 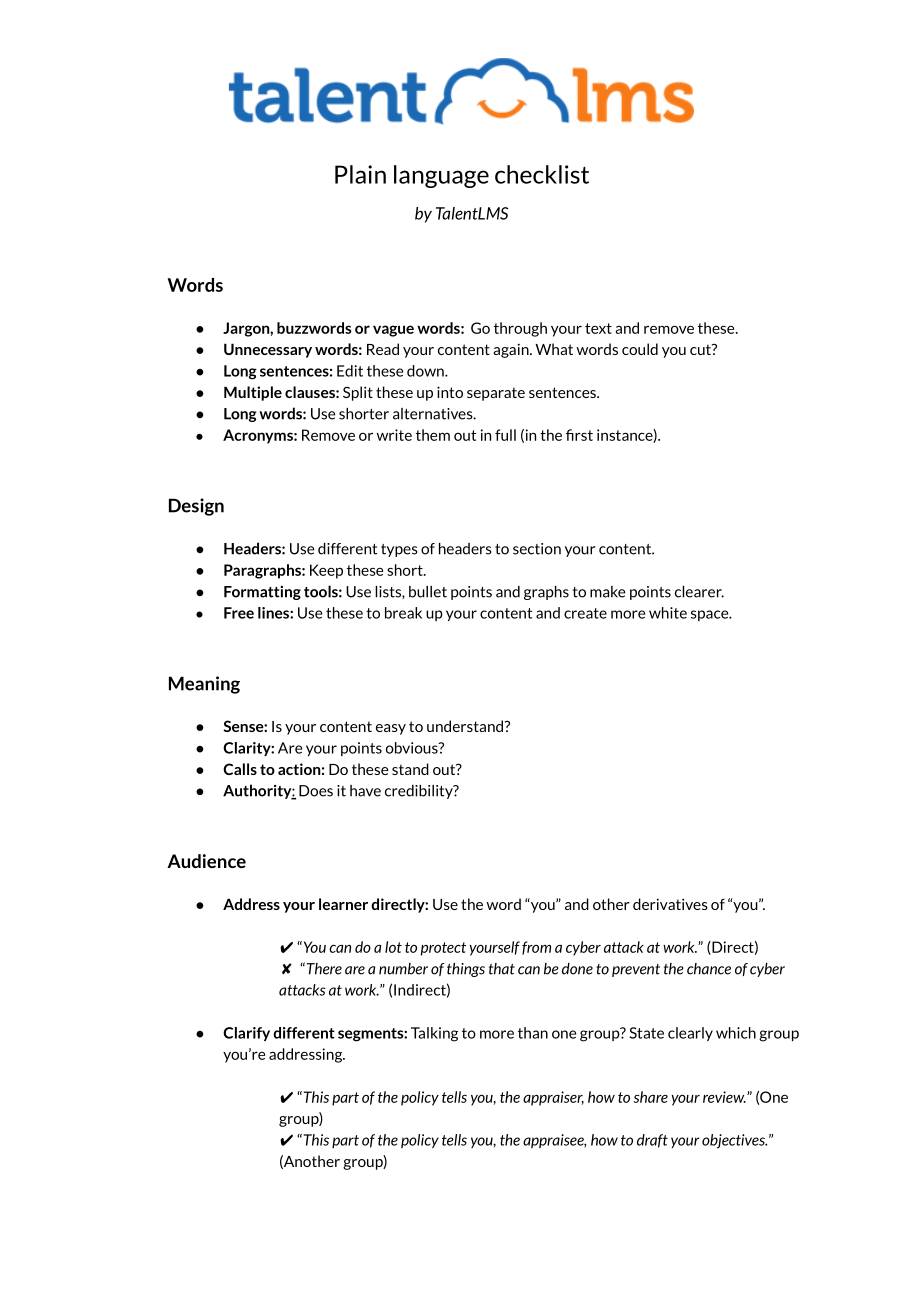 I want to click on white, so click(x=668, y=613).
